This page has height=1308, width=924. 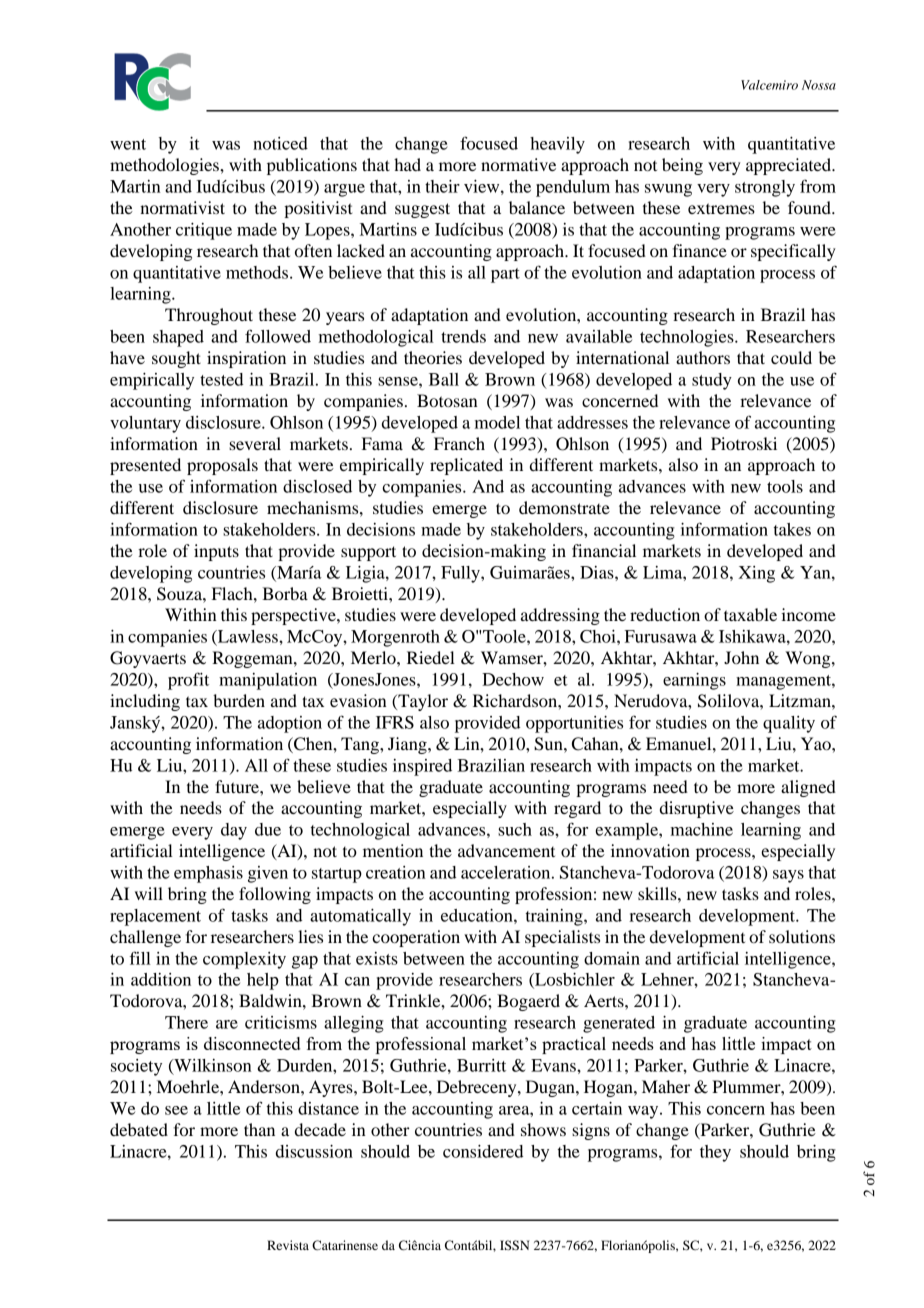 What do you see at coordinates (288, 1245) in the page?
I see `Revista` at bounding box center [288, 1245].
